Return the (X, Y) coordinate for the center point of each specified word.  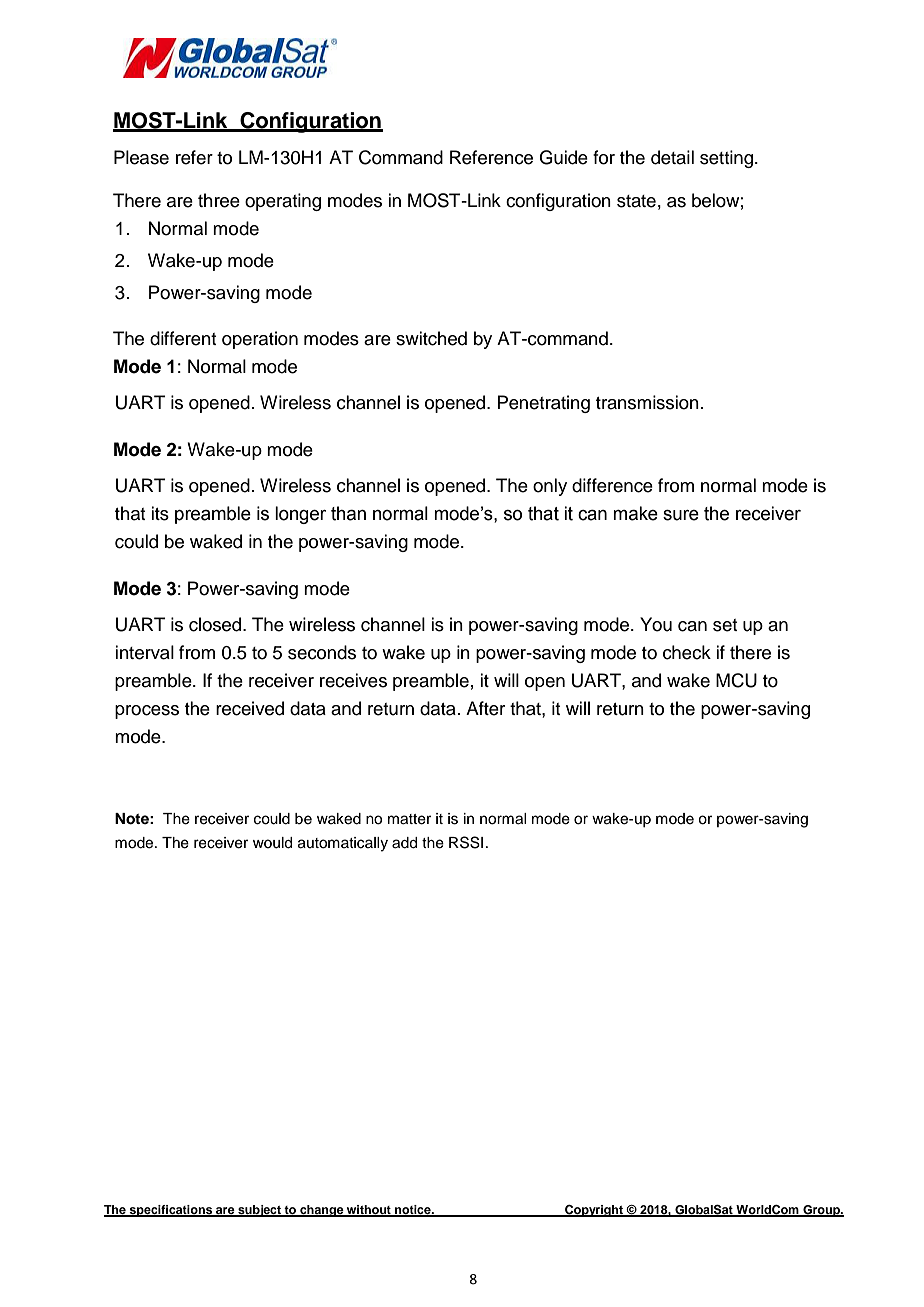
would (272, 843)
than (348, 513)
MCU (736, 680)
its (160, 513)
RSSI (466, 842)
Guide (563, 157)
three (219, 200)
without (369, 1211)
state (636, 201)
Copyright (594, 1211)
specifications (171, 1211)
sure (681, 515)
